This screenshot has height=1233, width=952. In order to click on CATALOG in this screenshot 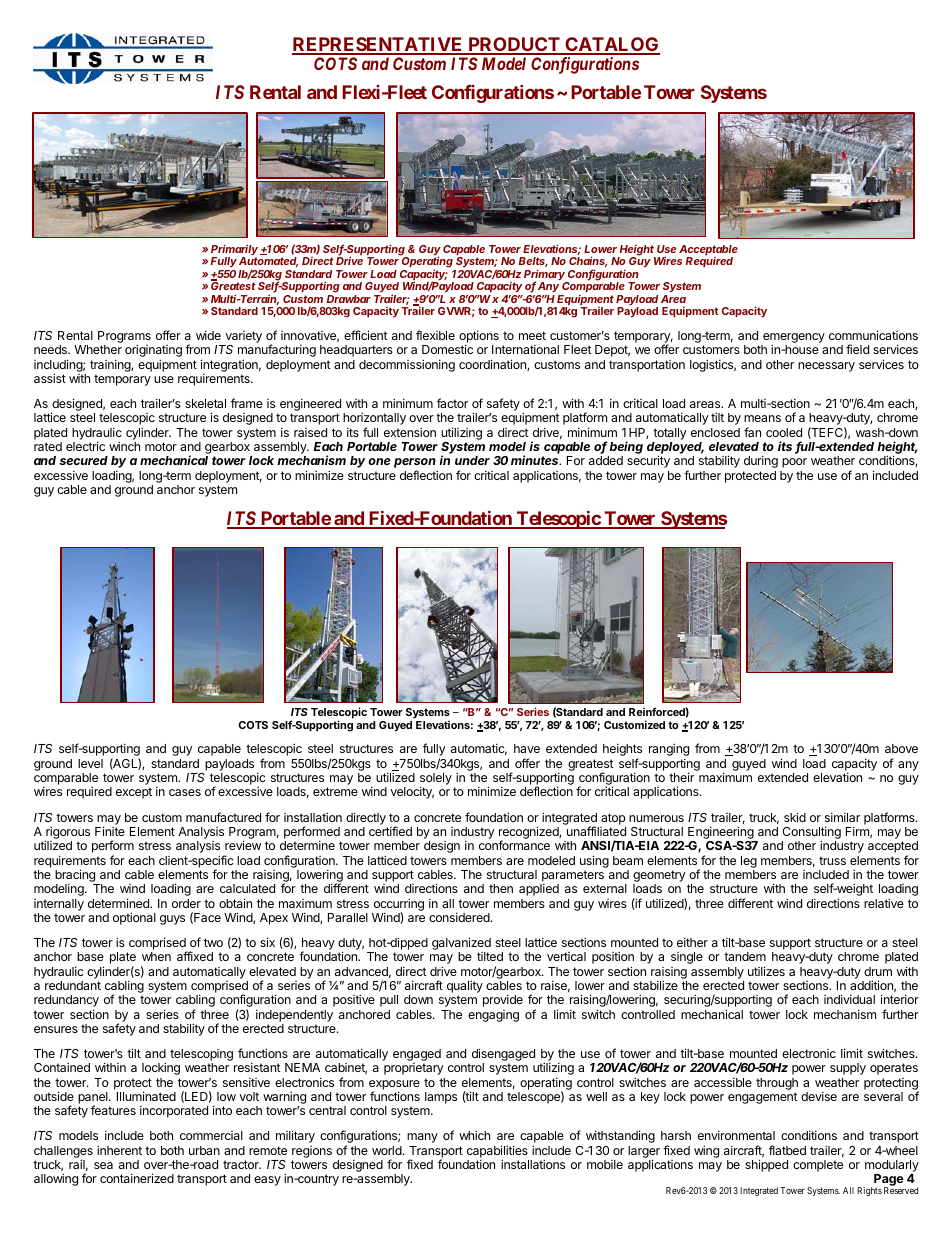, I will do `click(611, 45)`.
